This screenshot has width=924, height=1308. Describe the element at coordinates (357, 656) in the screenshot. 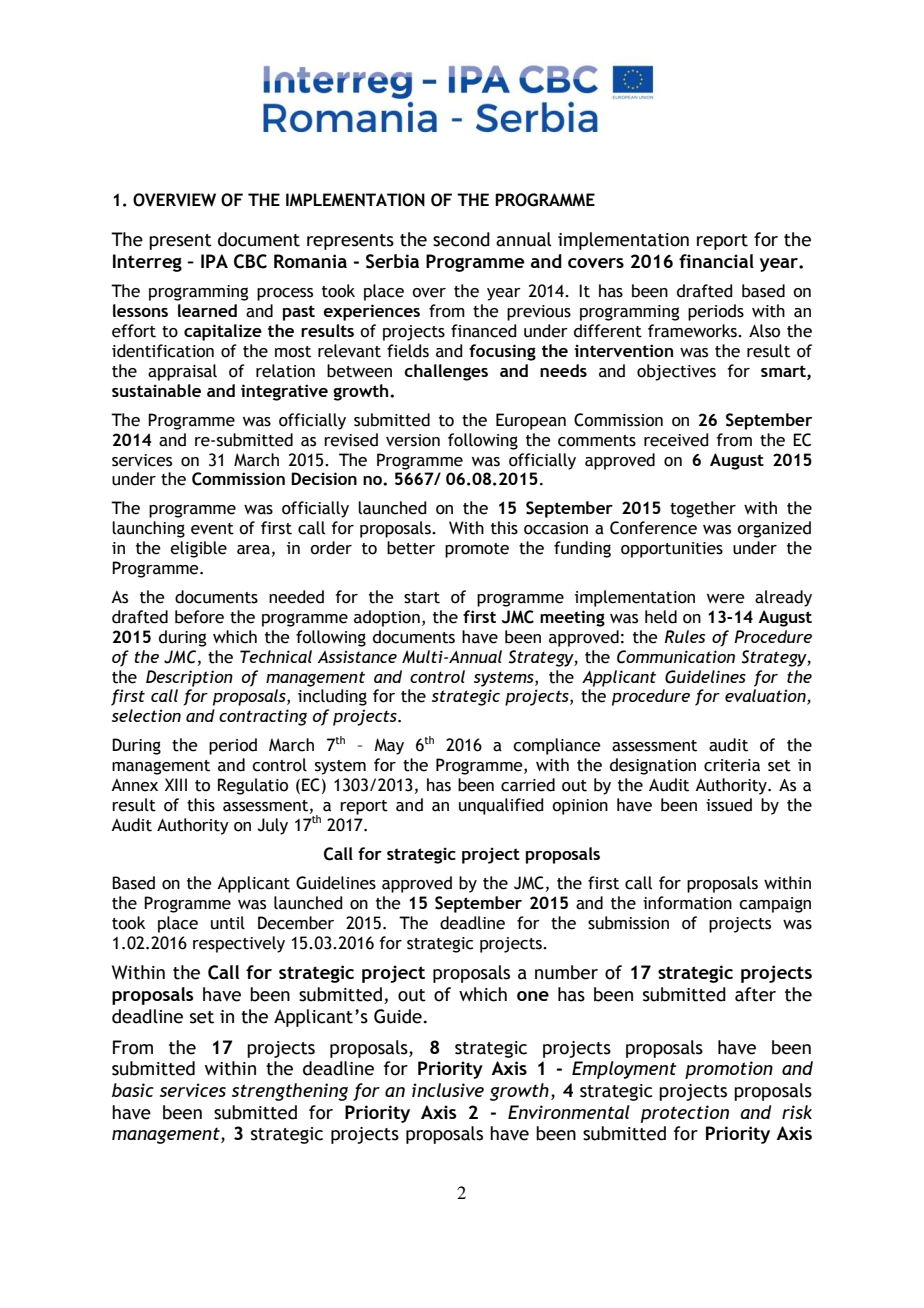

I see `Assistance` at that location.
